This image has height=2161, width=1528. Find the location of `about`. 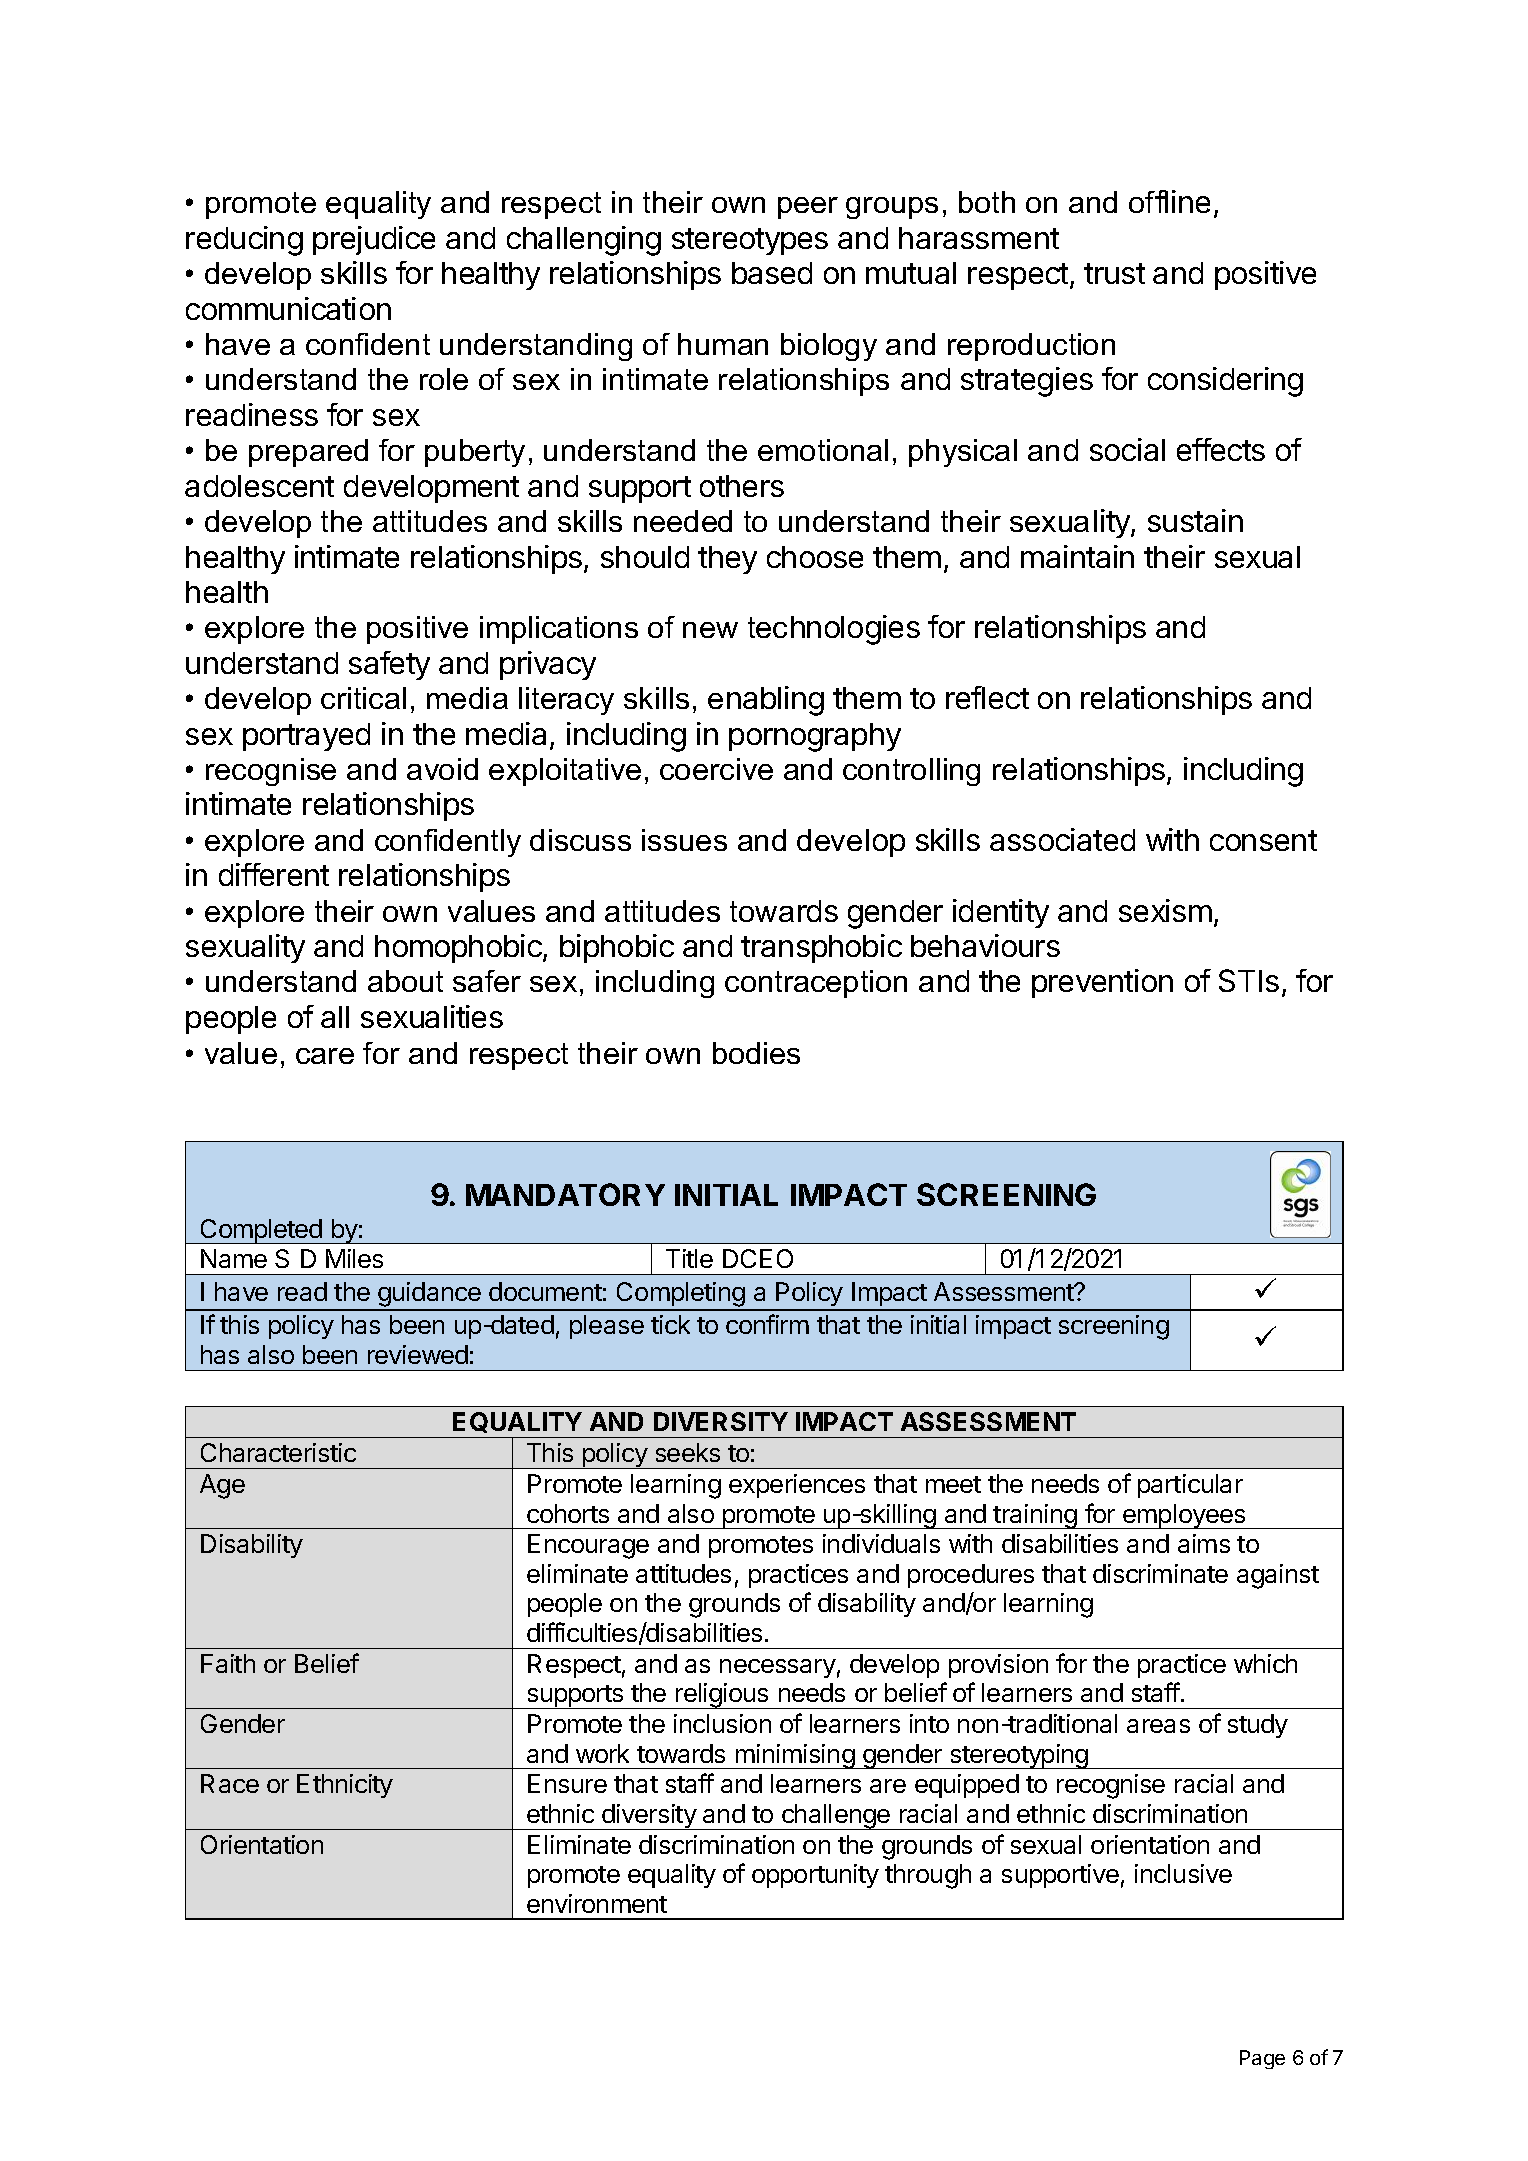

about is located at coordinates (405, 981).
